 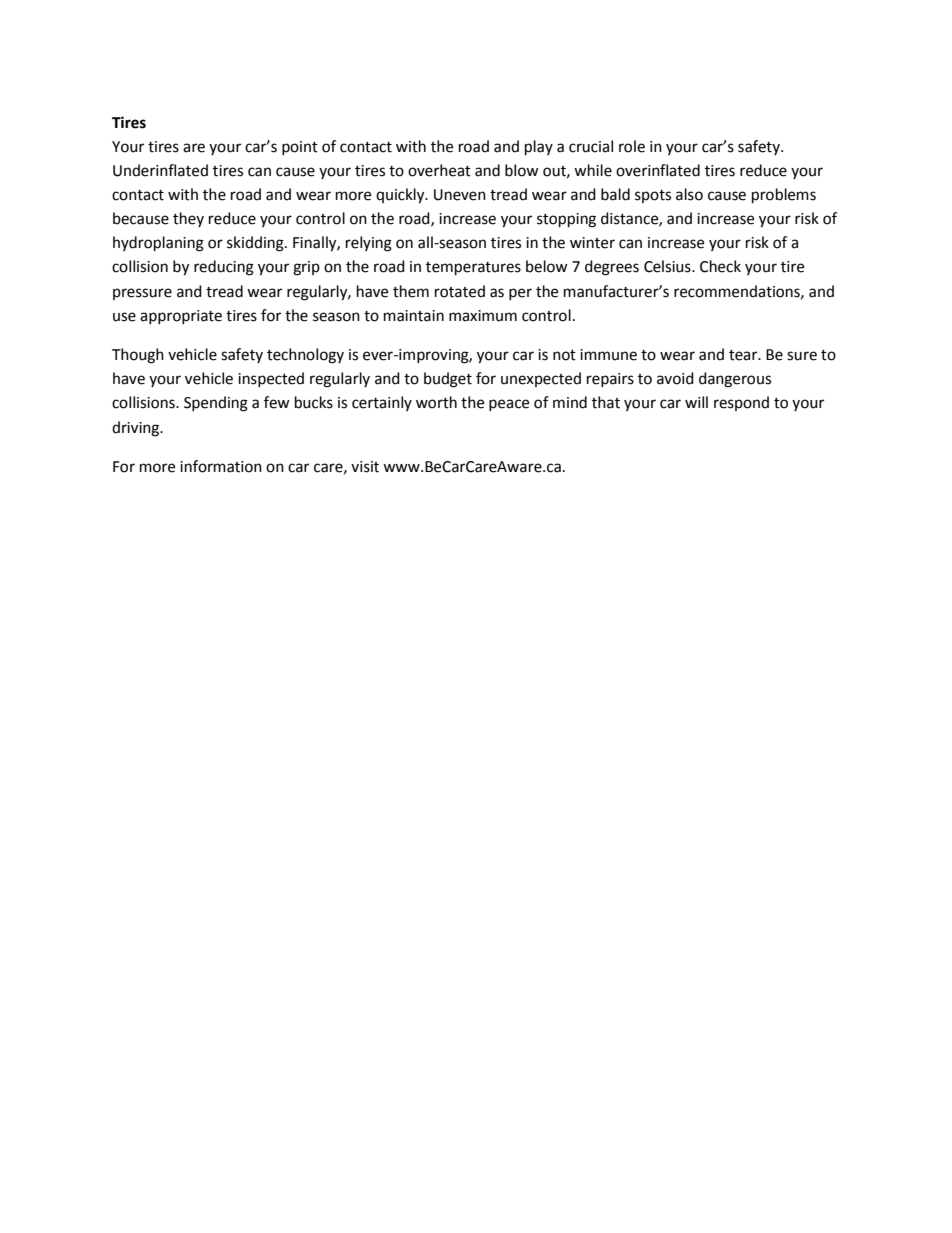 What do you see at coordinates (160, 170) in the image?
I see `Underinflated` at bounding box center [160, 170].
